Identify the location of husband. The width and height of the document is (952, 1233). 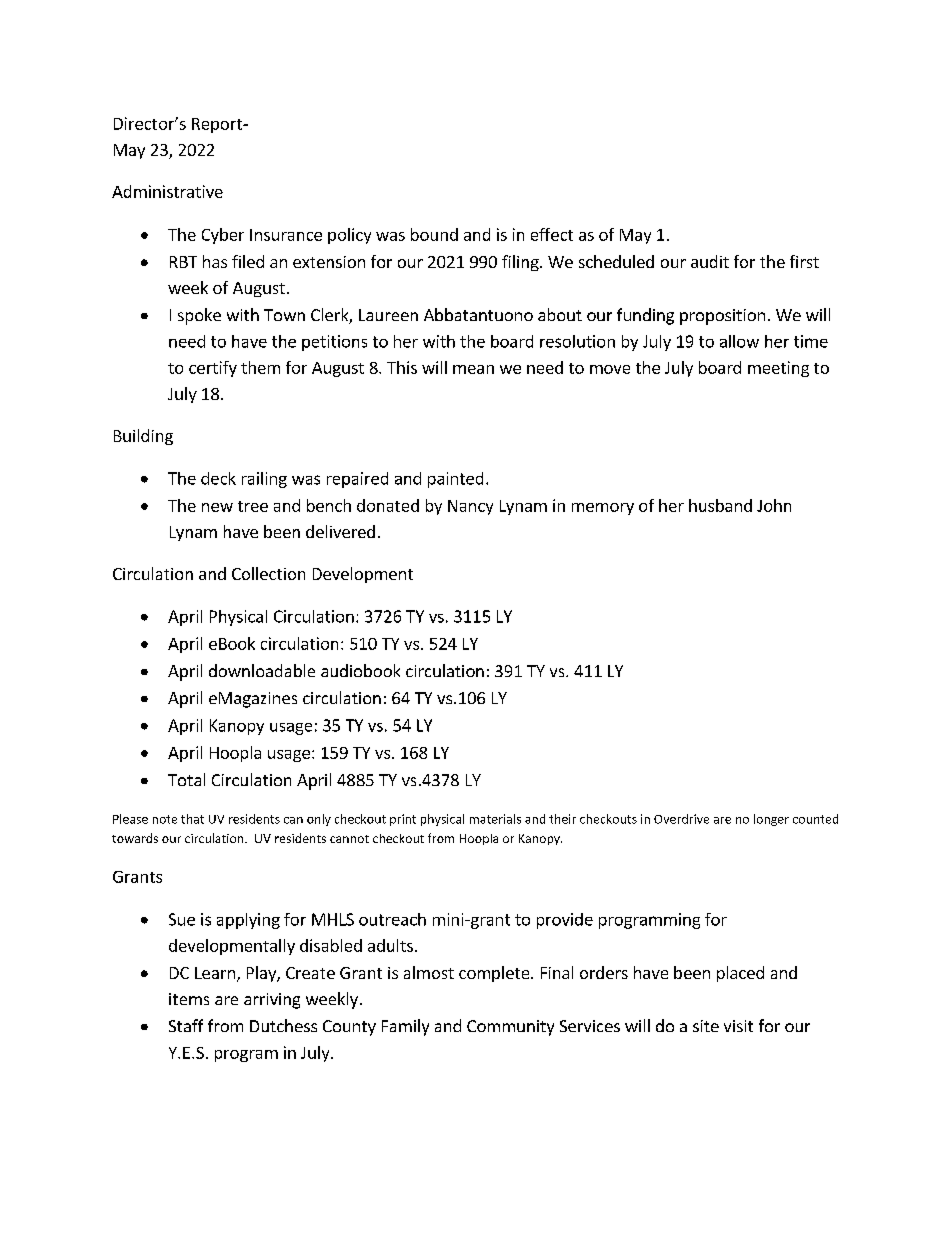
(720, 505).
